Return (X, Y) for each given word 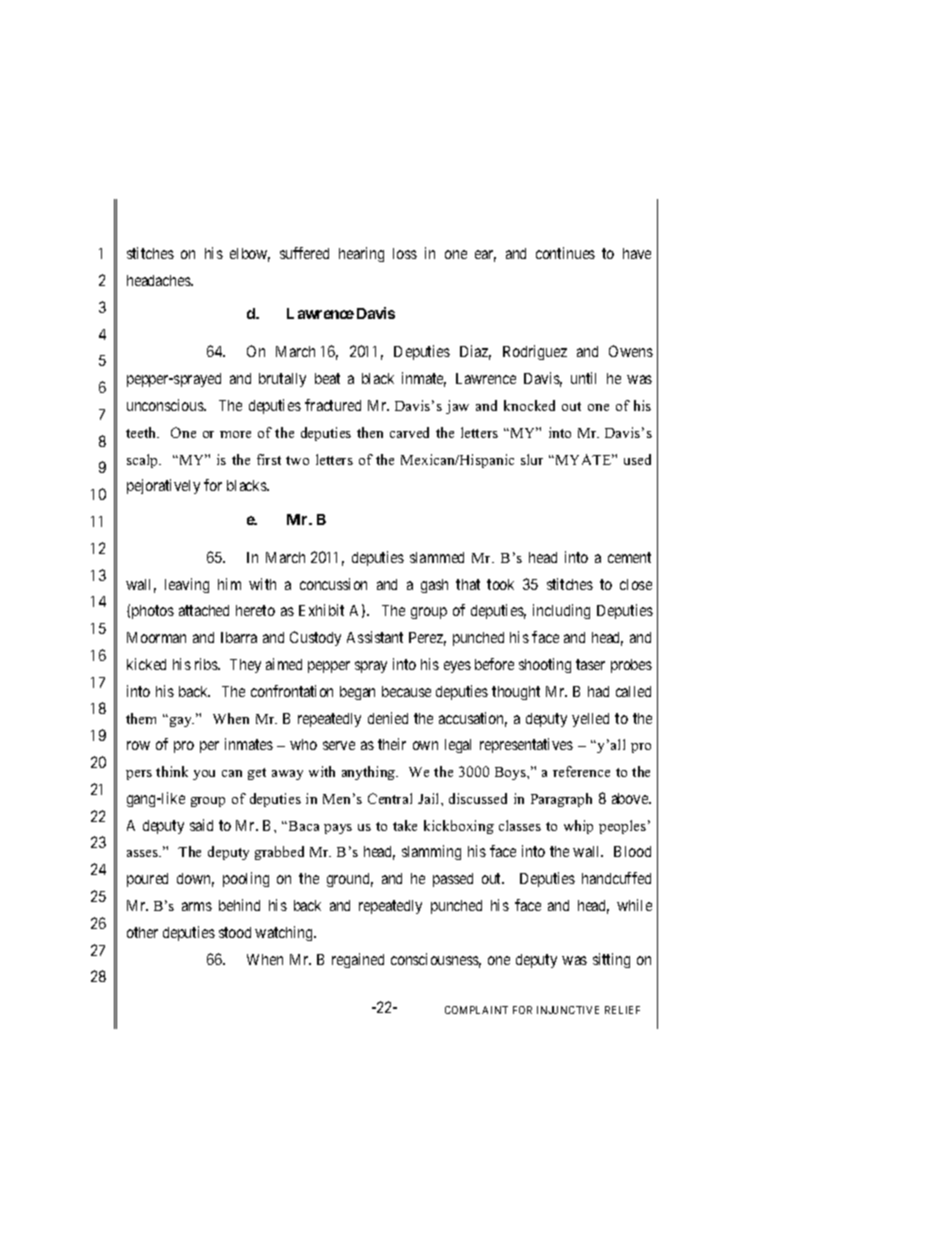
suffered (304, 253)
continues (565, 253)
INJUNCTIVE (568, 1010)
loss (405, 253)
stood (235, 932)
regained (358, 960)
